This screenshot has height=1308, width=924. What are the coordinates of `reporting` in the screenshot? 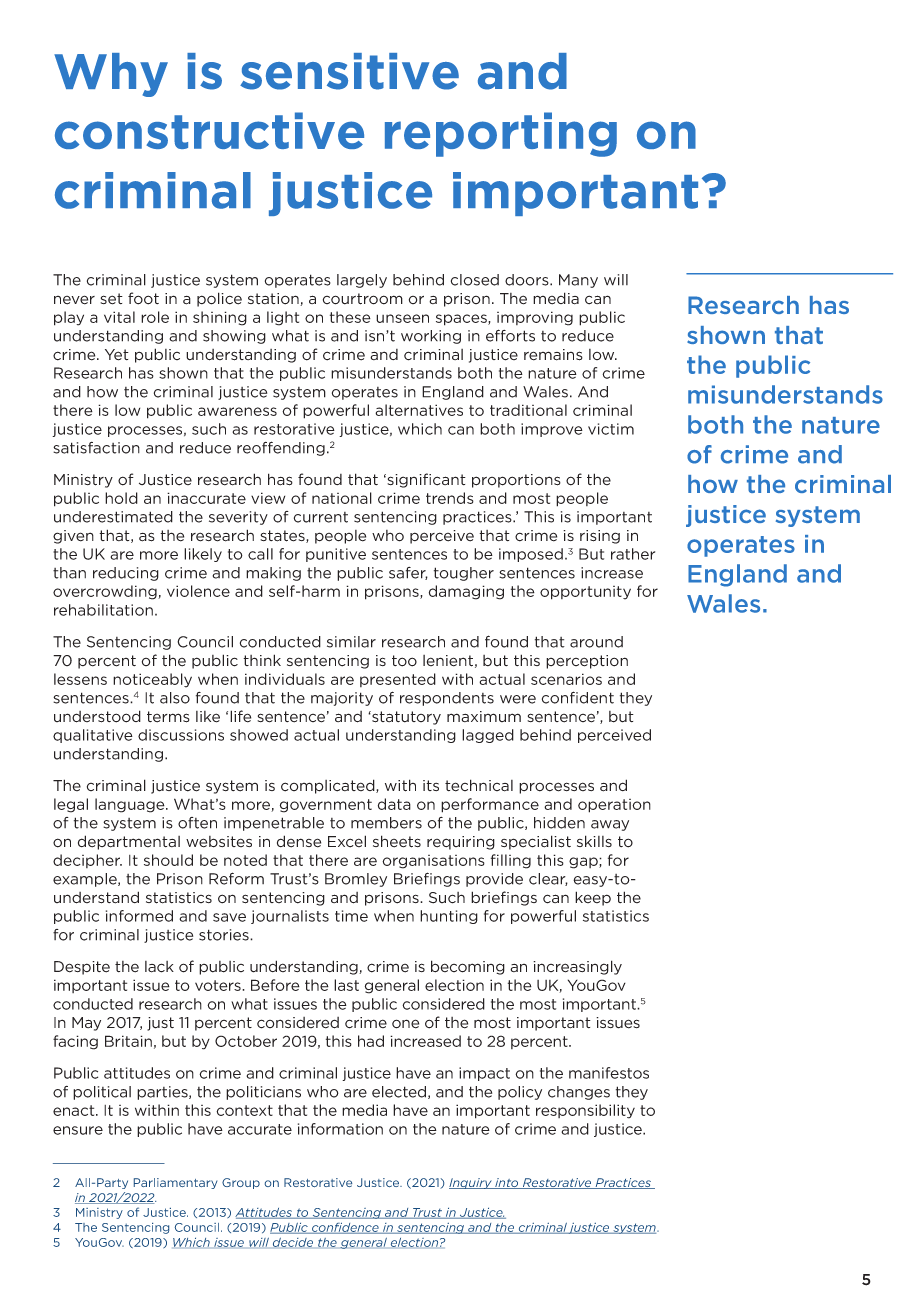 It's located at (501, 134).
